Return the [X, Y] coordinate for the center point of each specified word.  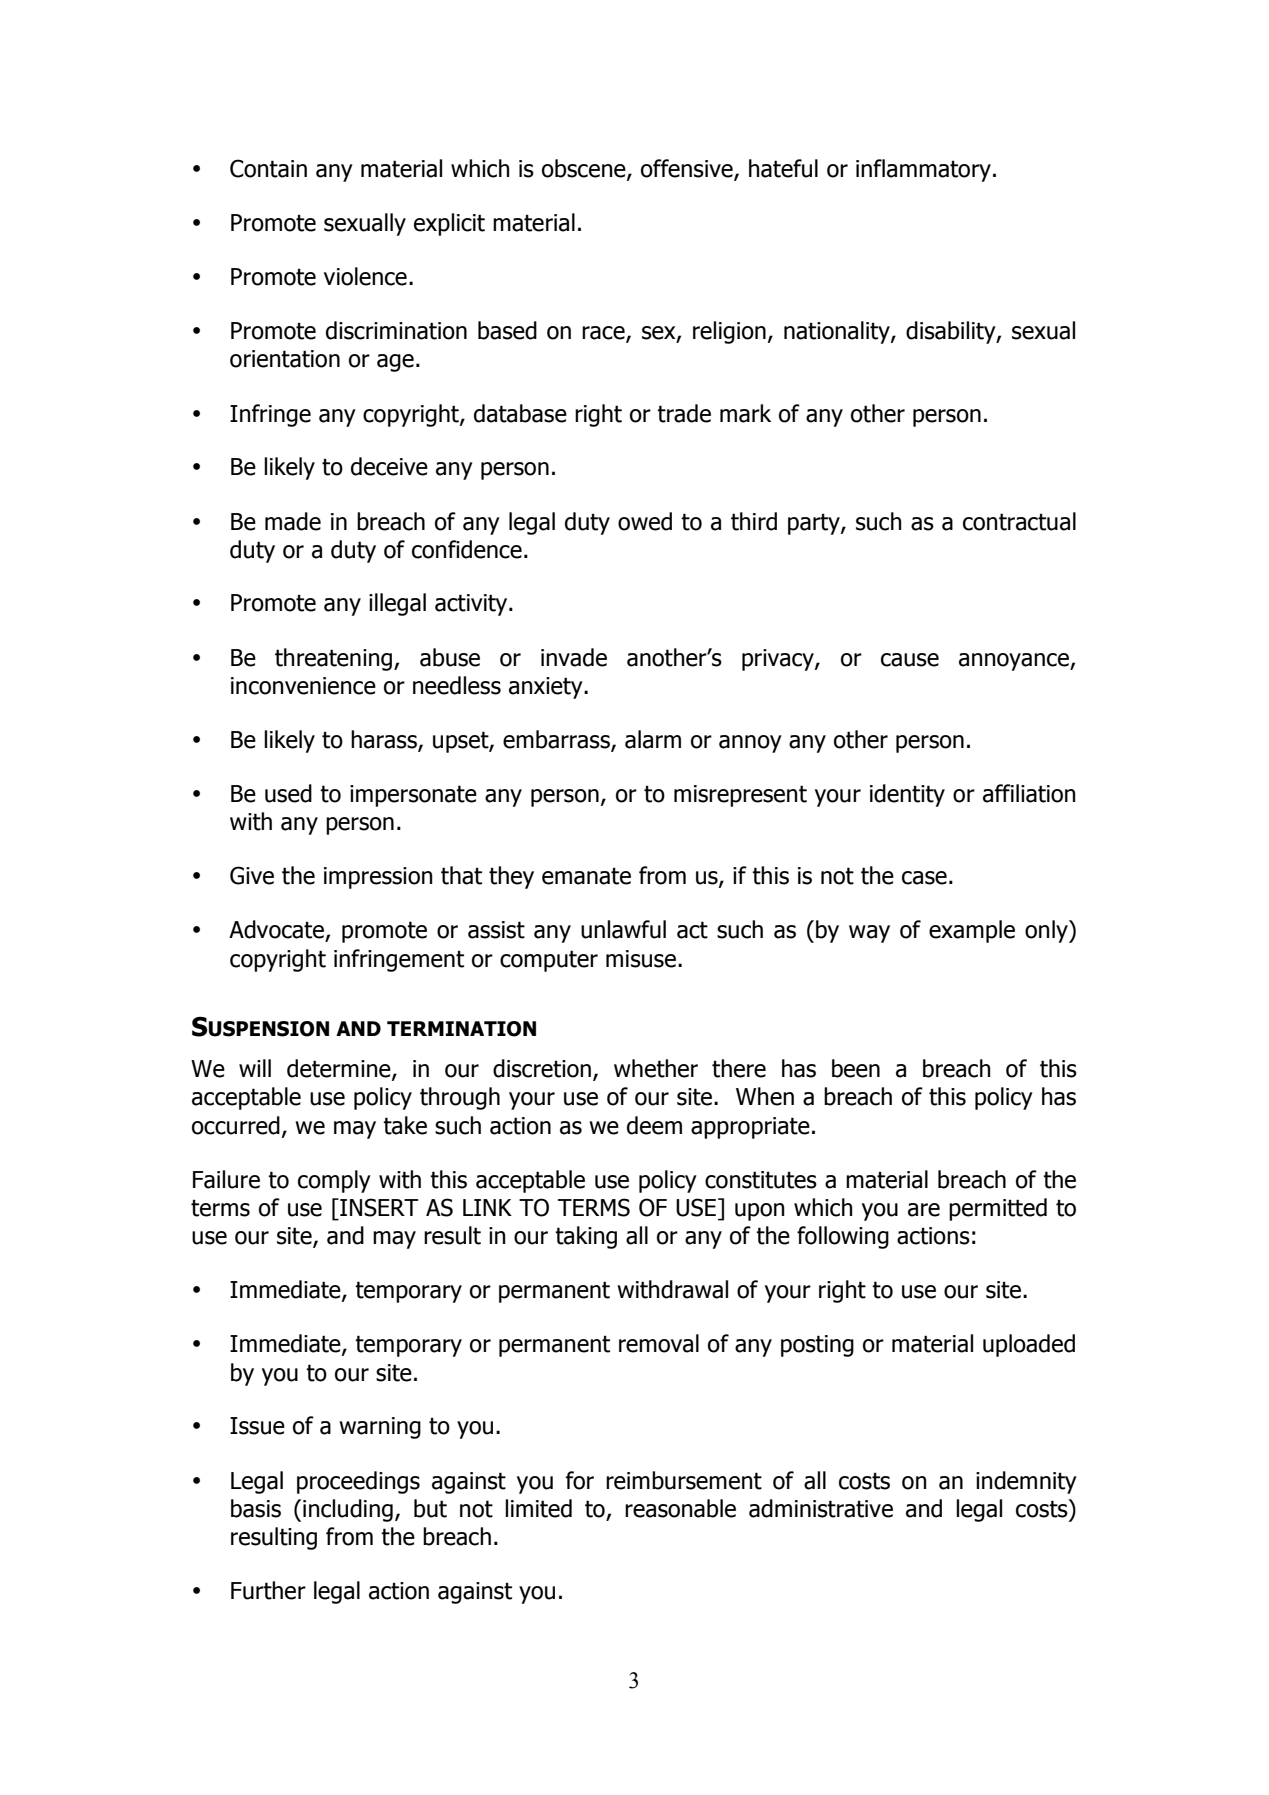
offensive [688, 169]
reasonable [680, 1508]
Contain [268, 168]
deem [654, 1125]
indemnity [1026, 1482]
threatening [333, 659]
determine [340, 1069]
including [348, 1510]
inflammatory [923, 170]
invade [574, 657]
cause [910, 660]
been [856, 1068]
